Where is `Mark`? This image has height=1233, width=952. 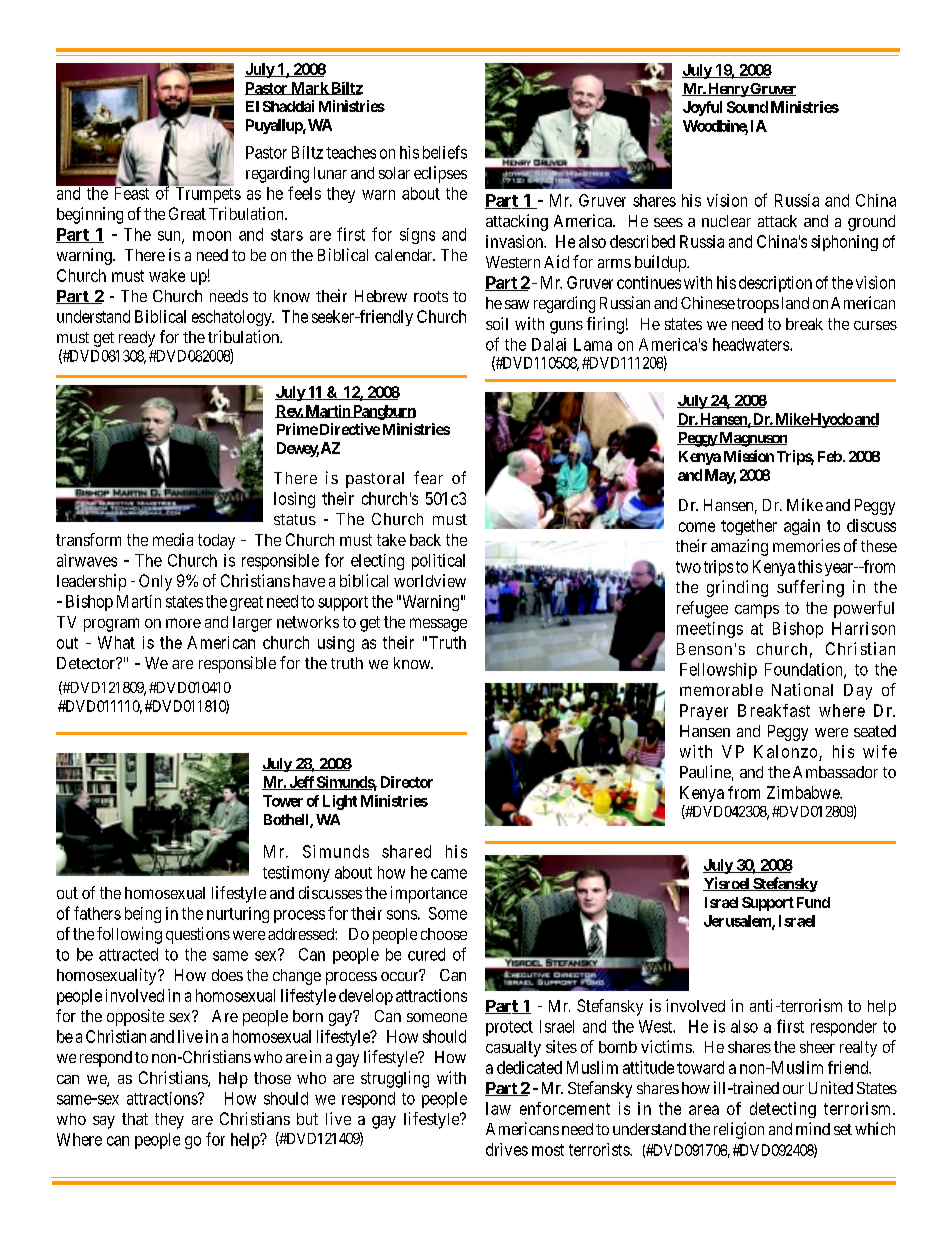
Mark is located at coordinates (309, 88).
